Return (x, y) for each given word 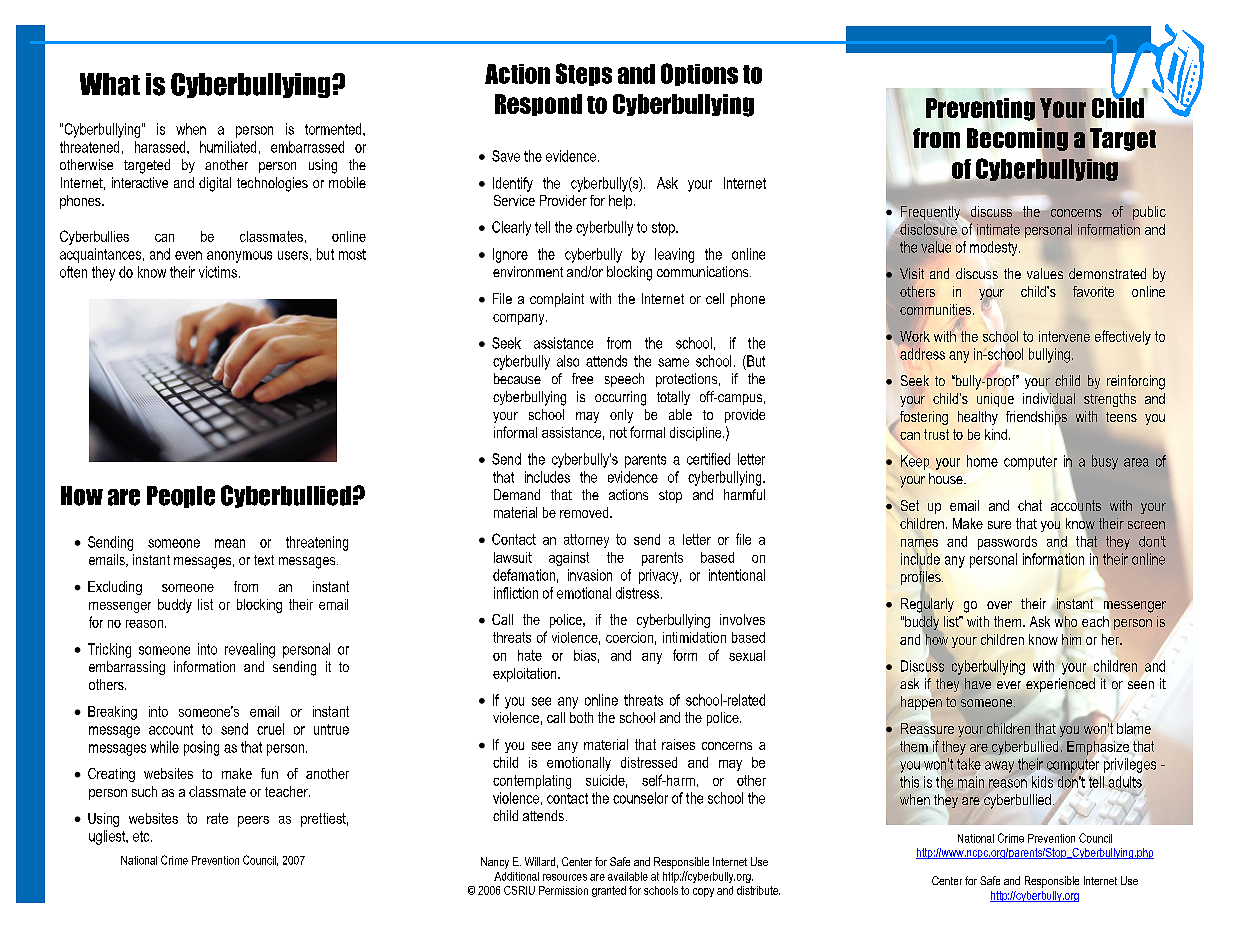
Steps (584, 74)
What (110, 84)
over (999, 605)
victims (218, 272)
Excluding (115, 588)
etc (142, 836)
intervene (1064, 336)
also (568, 361)
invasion (590, 575)
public (1149, 213)
